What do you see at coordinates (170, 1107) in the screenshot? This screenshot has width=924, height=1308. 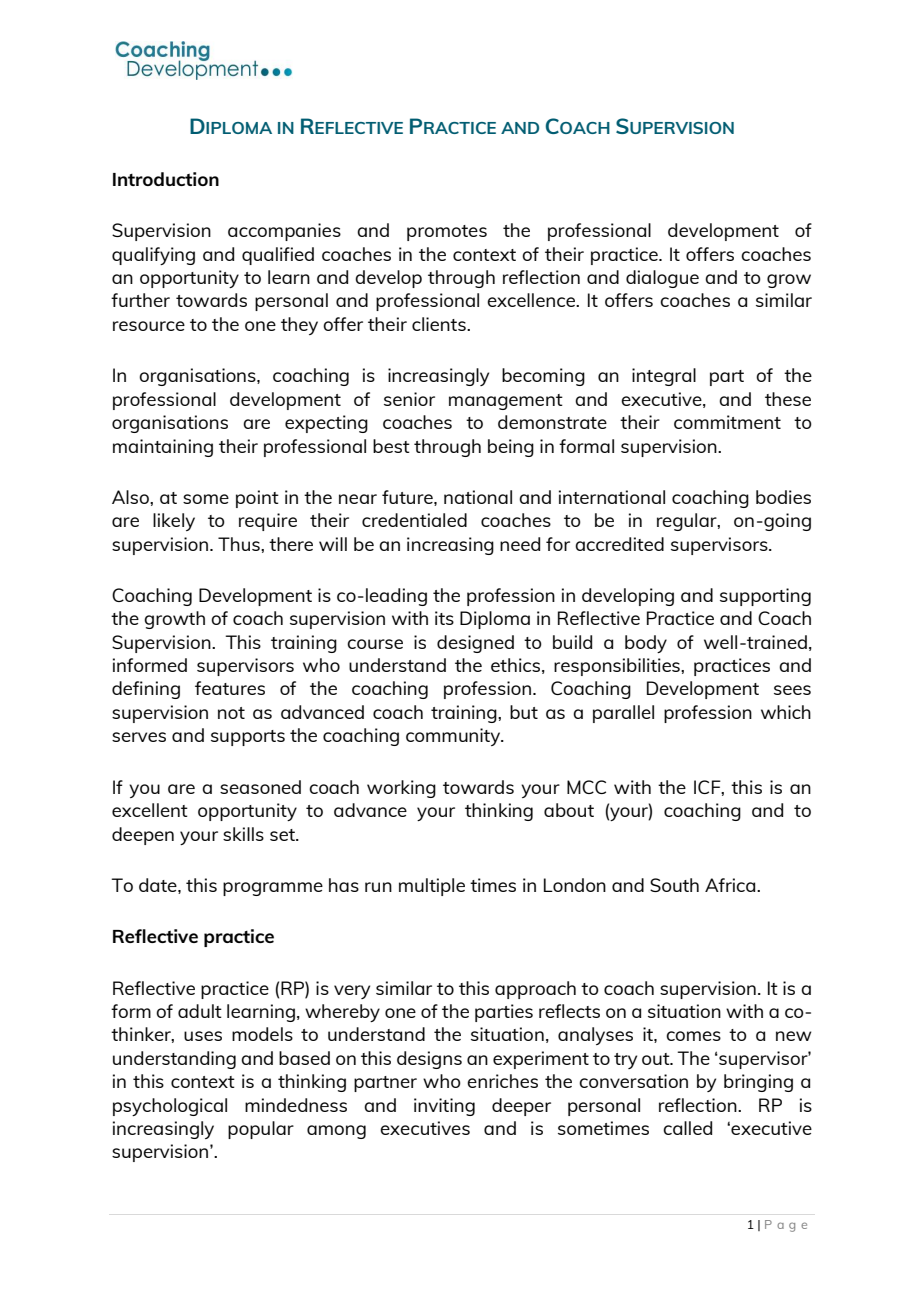 I see `psychological` at bounding box center [170, 1107].
